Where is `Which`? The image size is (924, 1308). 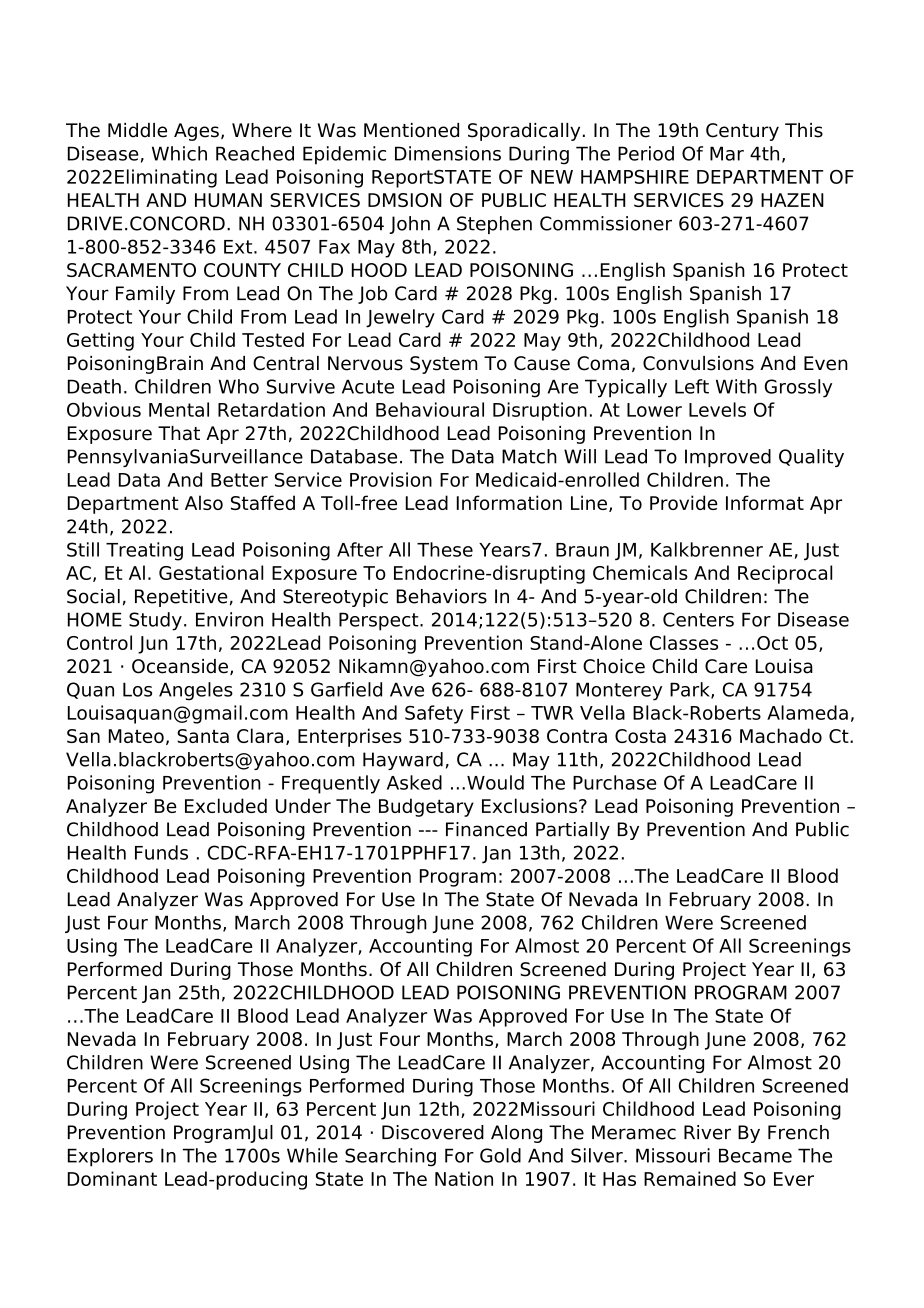 Which is located at coordinates (179, 153).
